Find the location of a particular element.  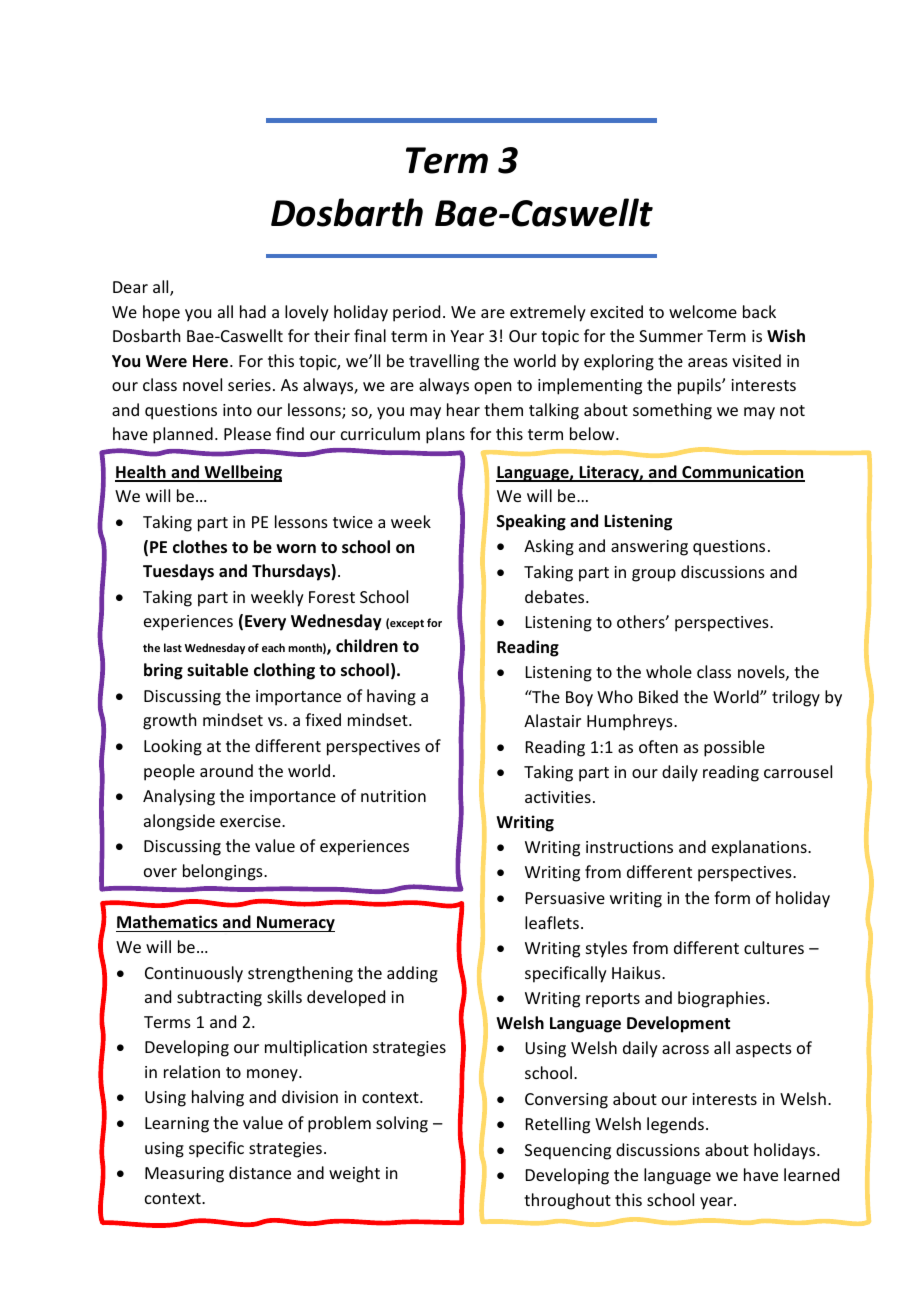

having is located at coordinates (391, 697).
